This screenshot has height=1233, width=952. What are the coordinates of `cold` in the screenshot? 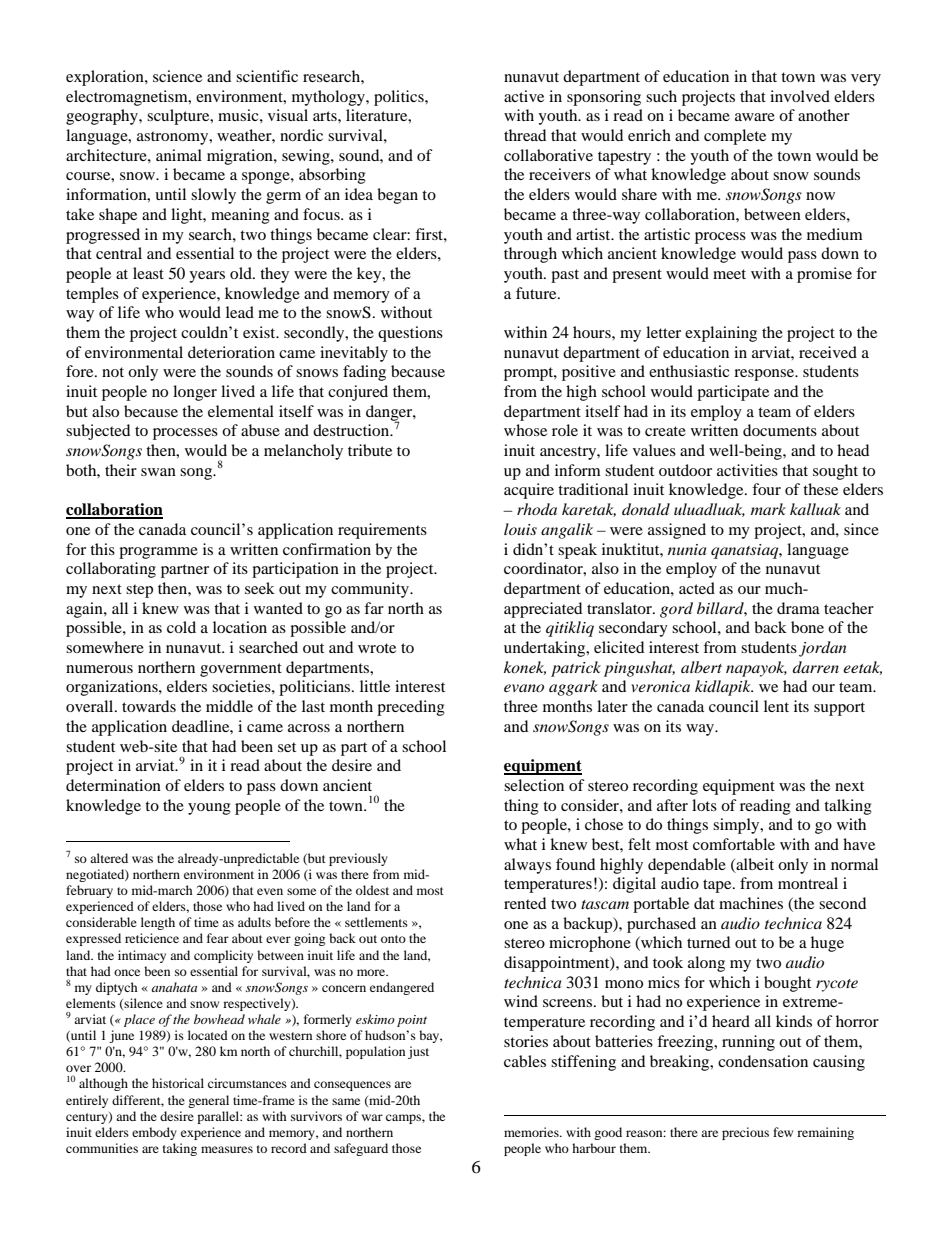 It's located at (181, 627).
